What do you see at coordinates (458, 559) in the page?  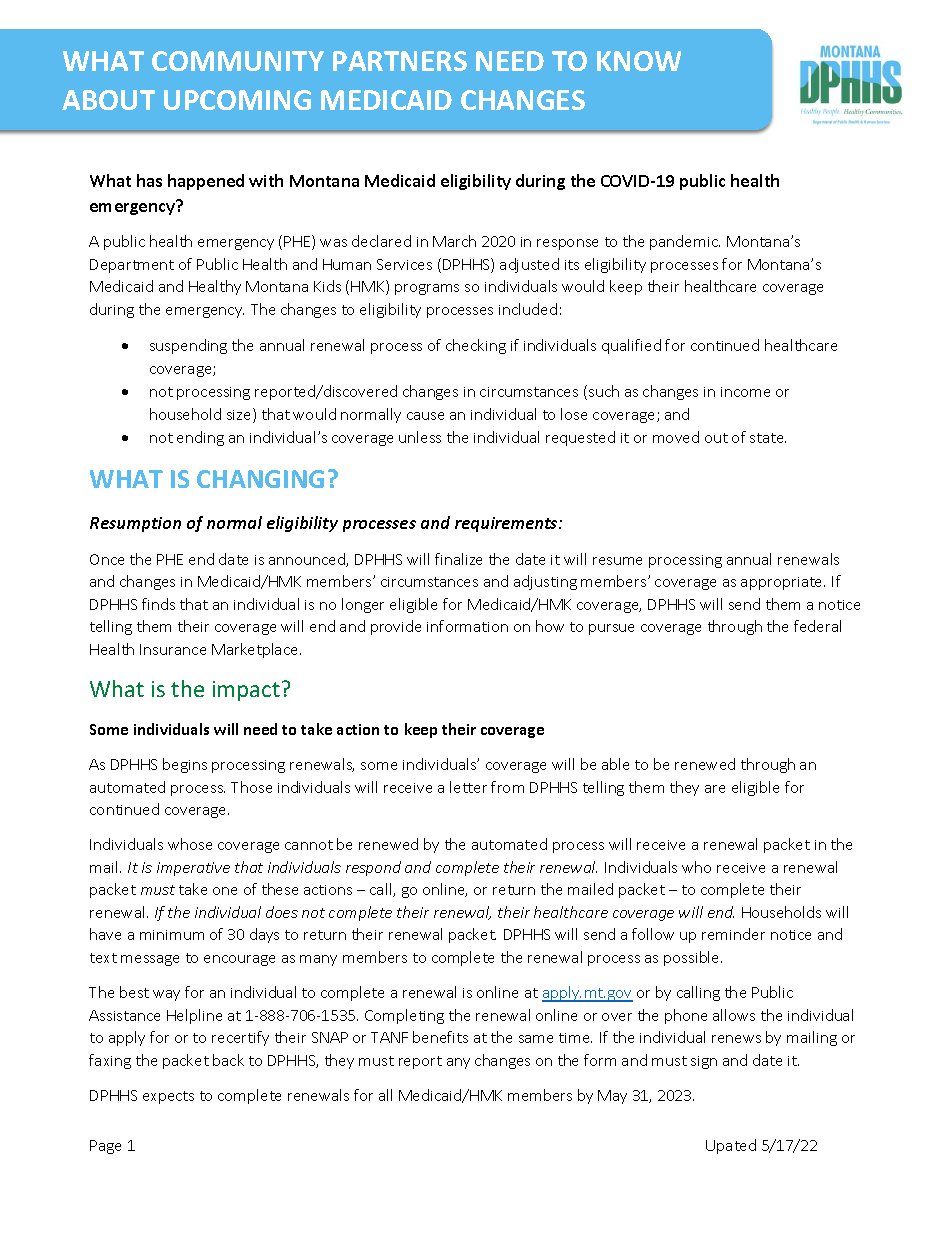 I see `finalize` at bounding box center [458, 559].
